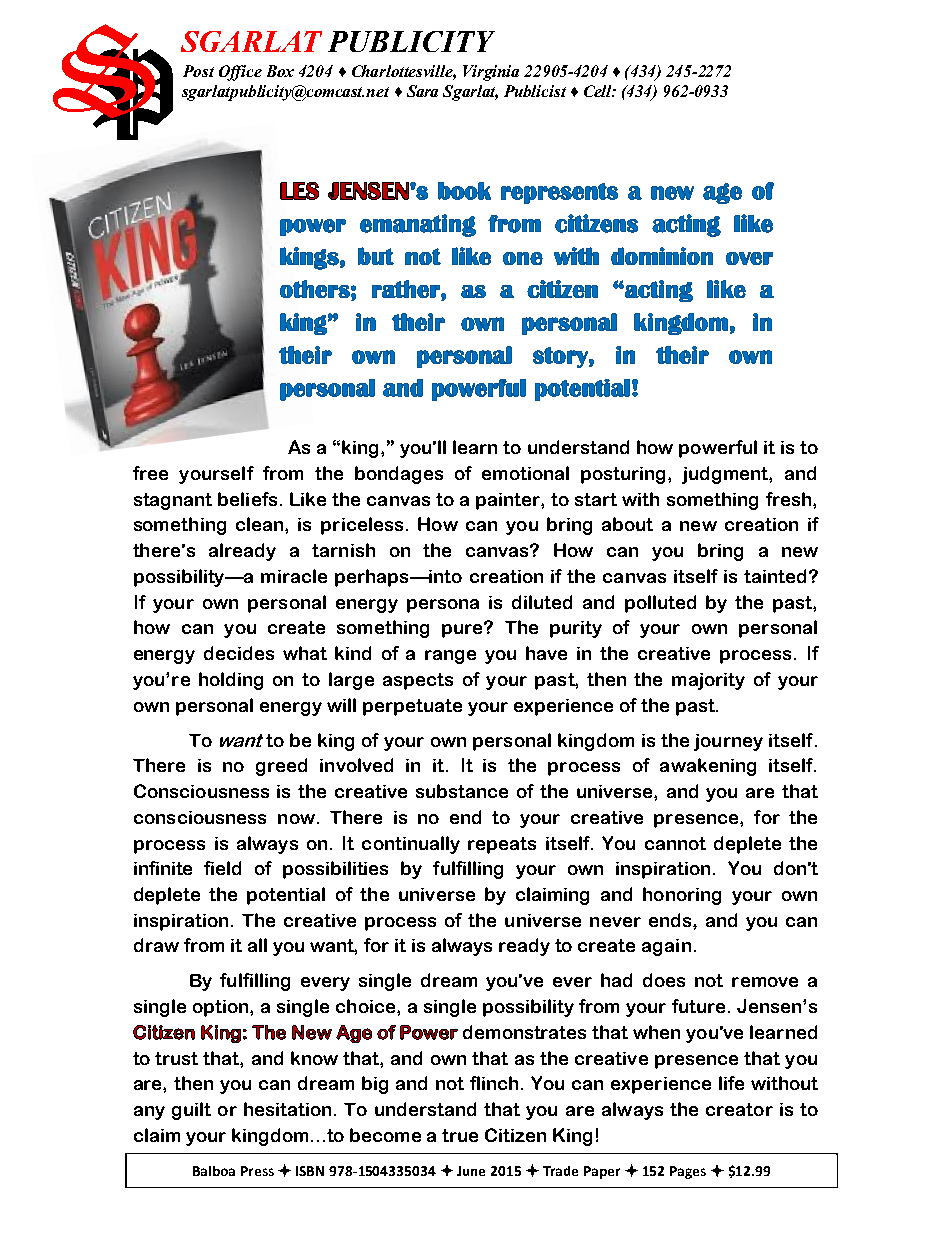 This screenshot has height=1233, width=952. Describe the element at coordinates (460, 1135) in the screenshot. I see `true` at that location.
